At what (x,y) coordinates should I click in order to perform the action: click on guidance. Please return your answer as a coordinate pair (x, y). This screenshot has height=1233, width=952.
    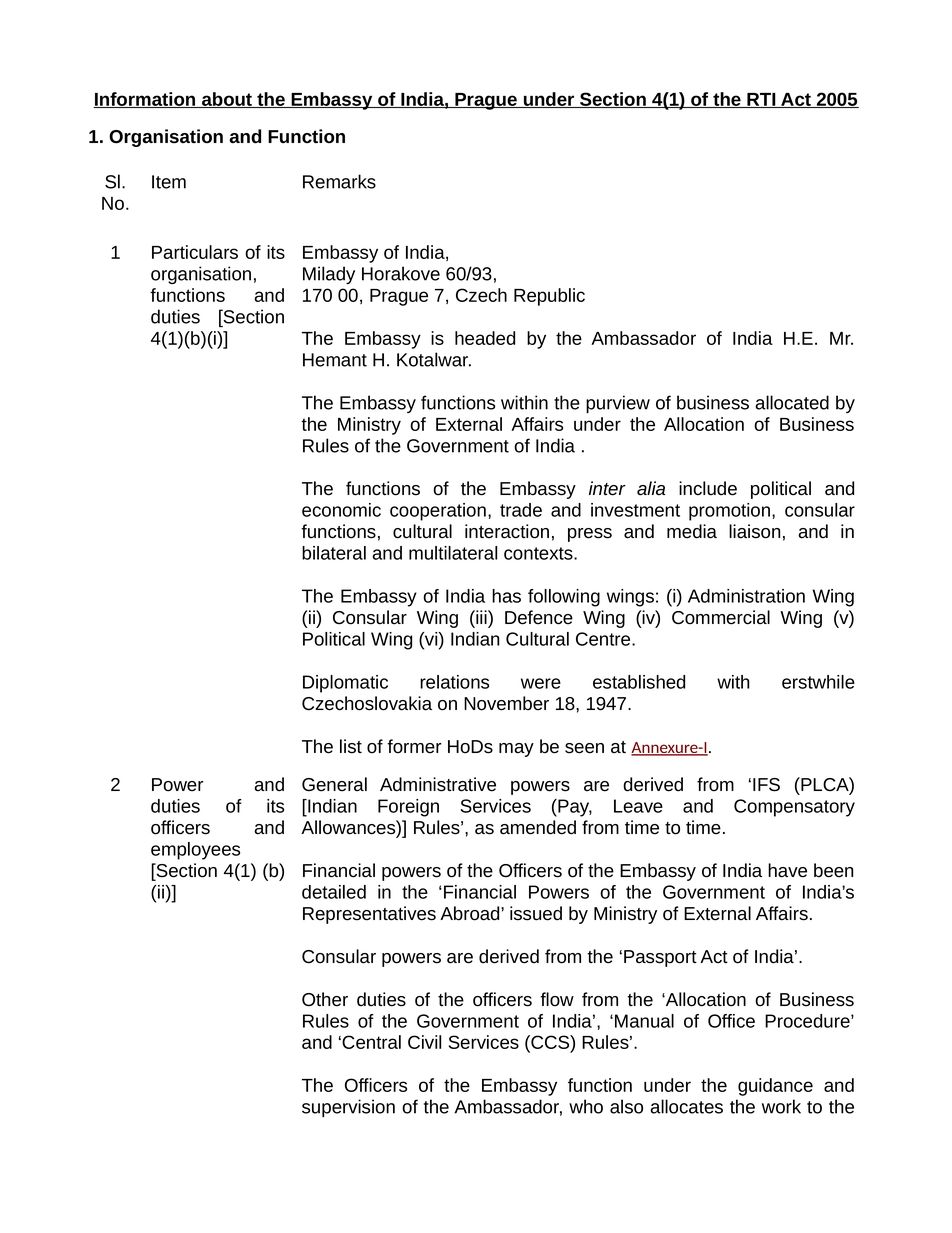
    Looking at the image, I should click on (775, 1087).
